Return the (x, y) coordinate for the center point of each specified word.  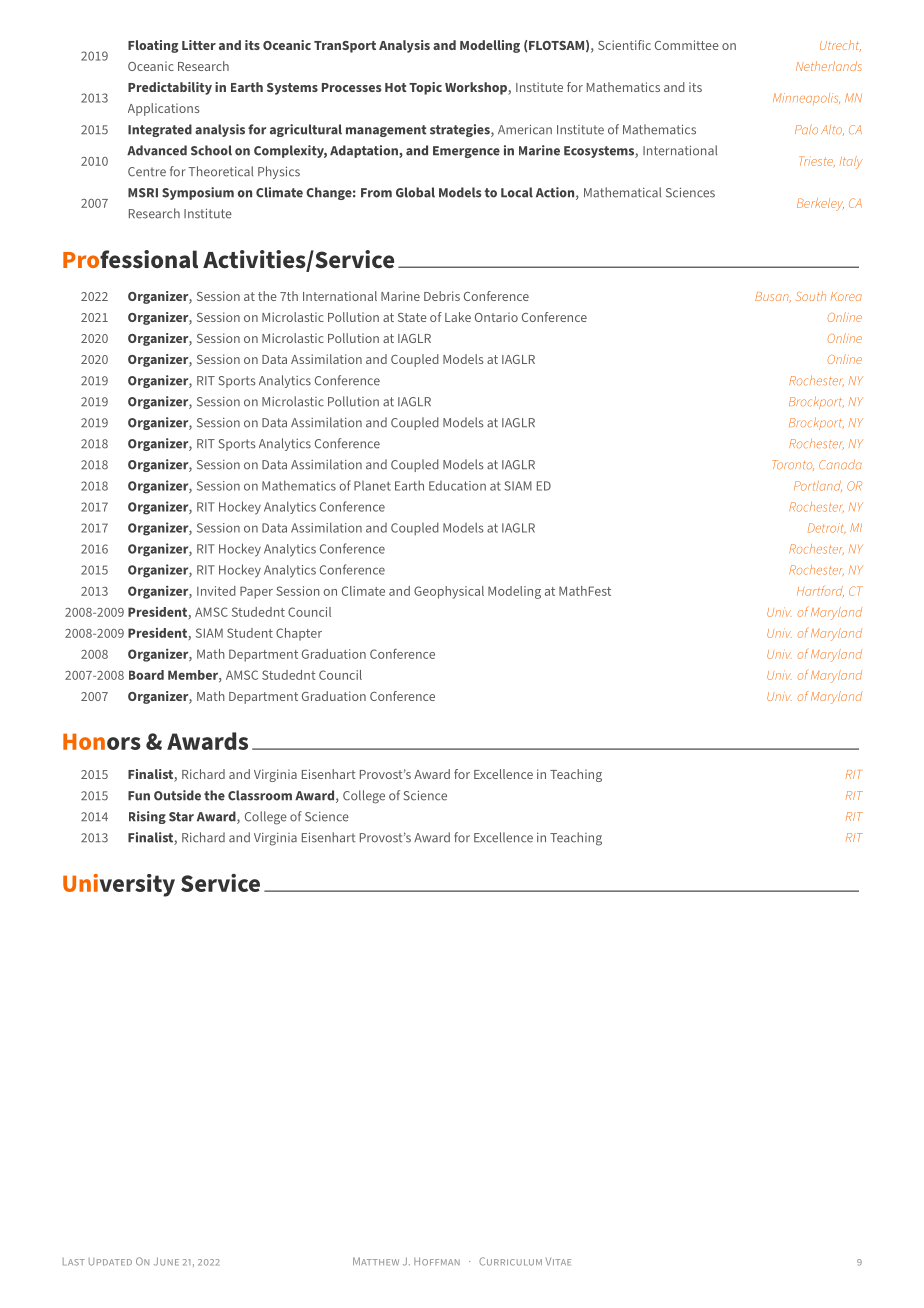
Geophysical (449, 592)
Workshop (477, 88)
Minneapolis (806, 99)
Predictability (170, 88)
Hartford (820, 592)
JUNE (166, 1261)
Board (146, 675)
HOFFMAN (437, 1261)
